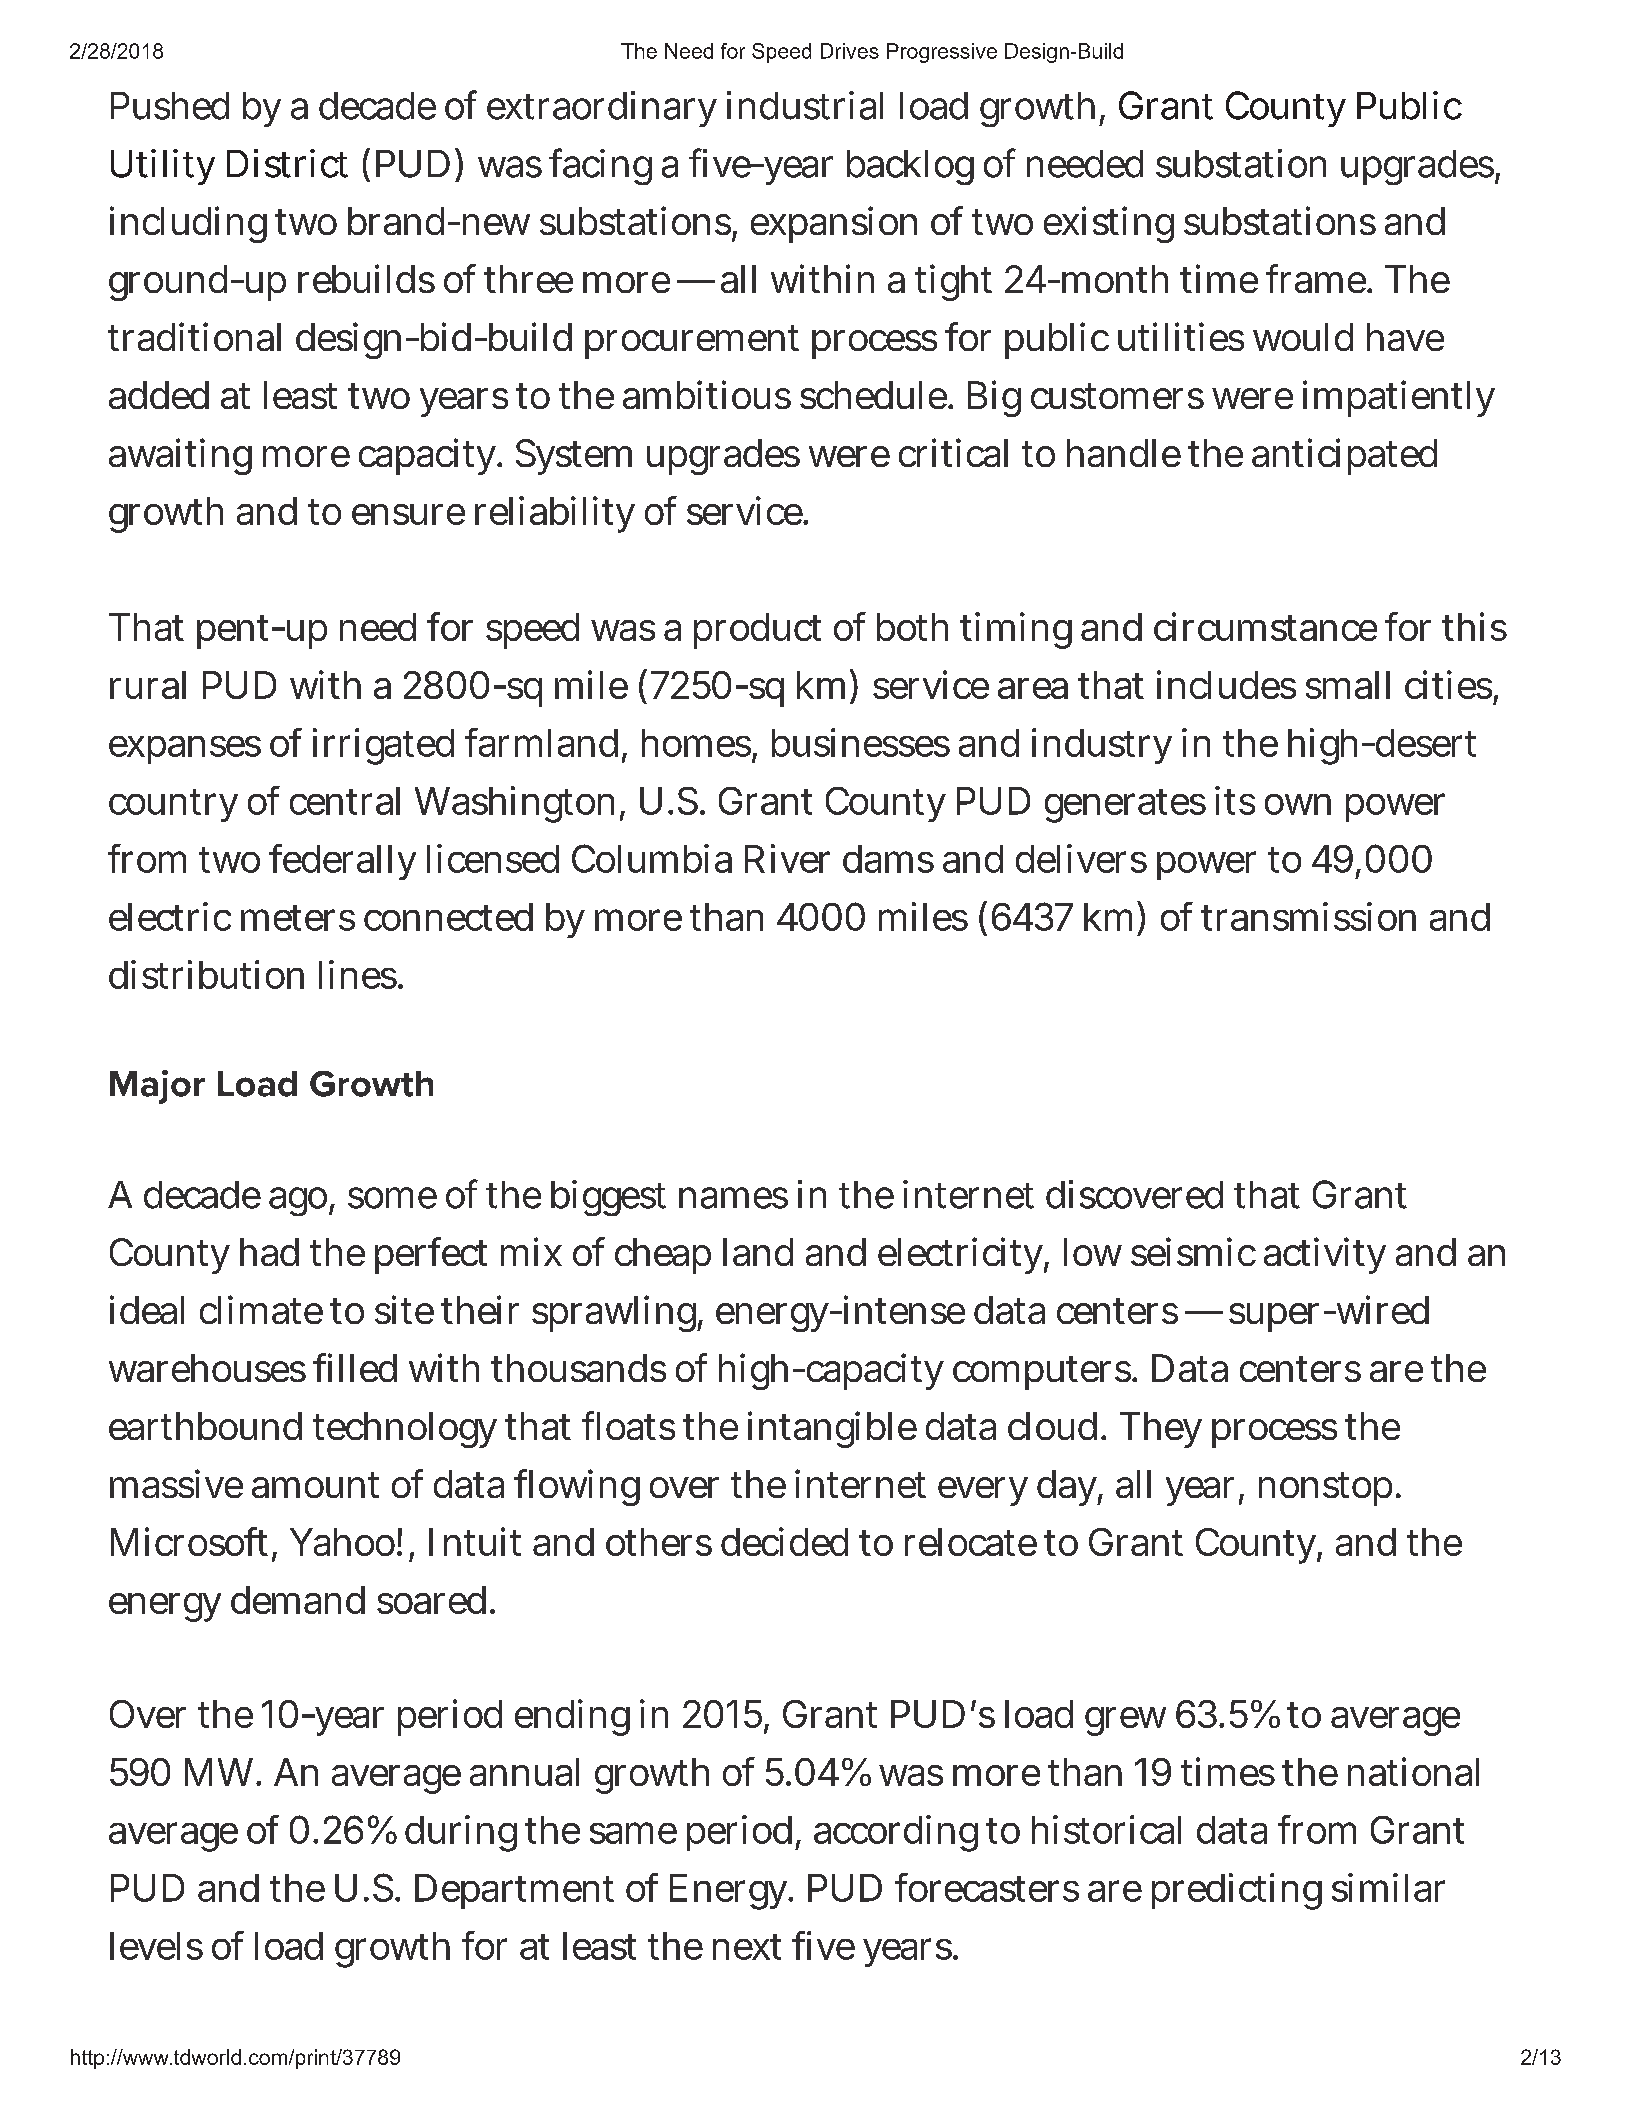  What do you see at coordinates (1317, 278) in the screenshot?
I see `frame` at bounding box center [1317, 278].
